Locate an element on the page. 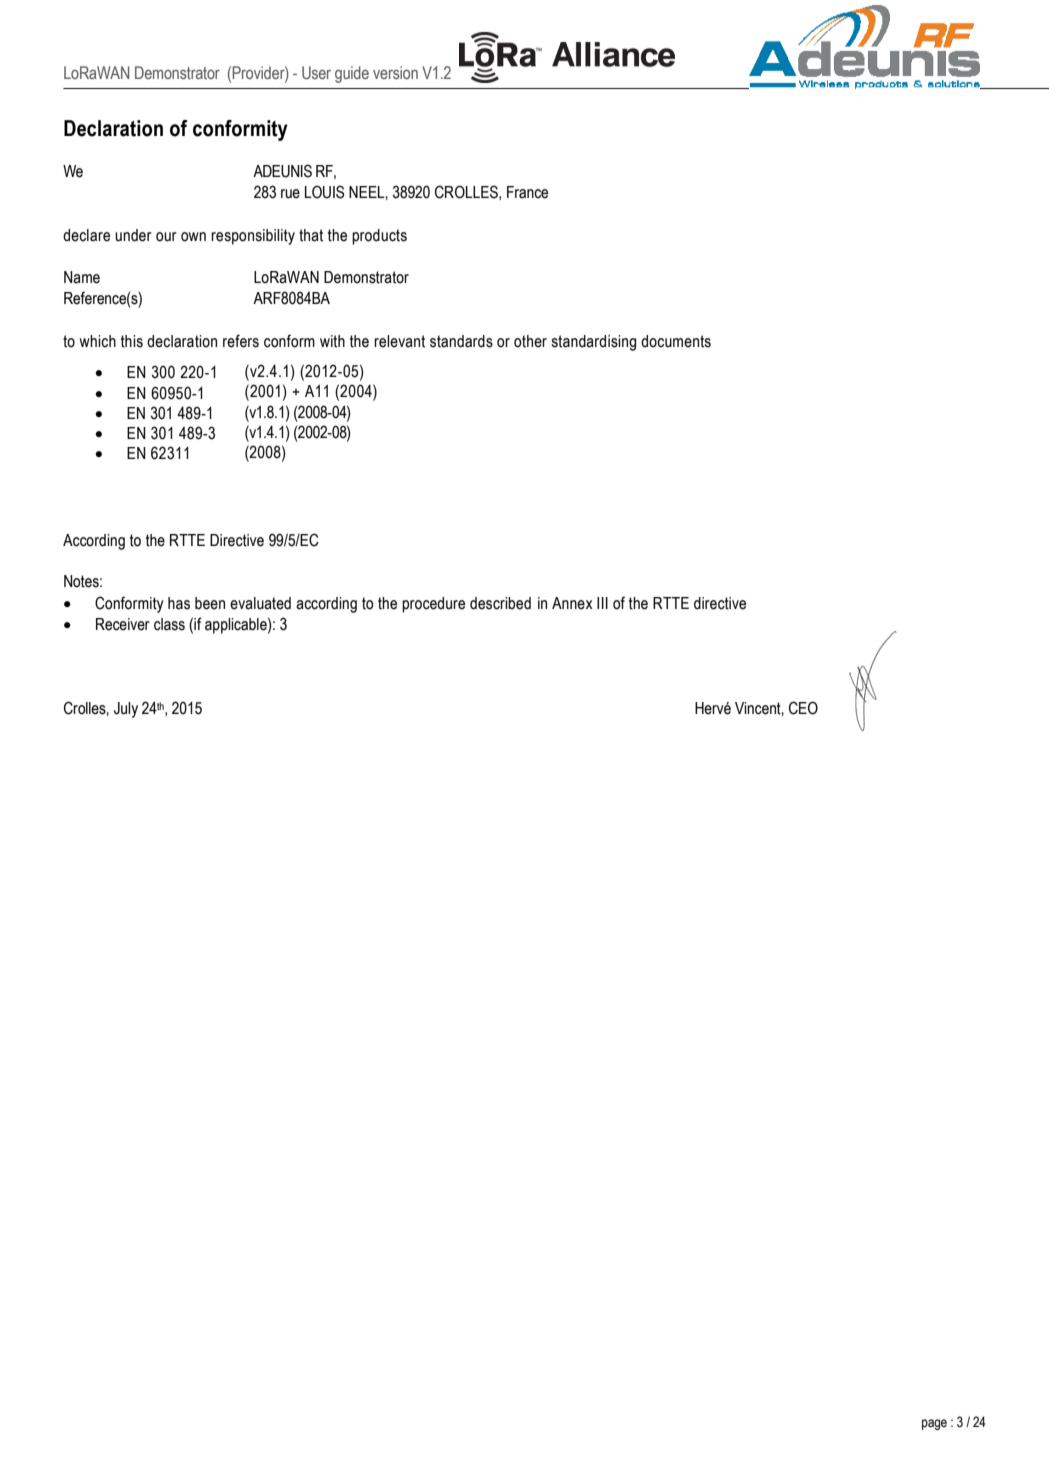 Image resolution: width=1049 pixels, height=1483 pixels. documents is located at coordinates (676, 341).
